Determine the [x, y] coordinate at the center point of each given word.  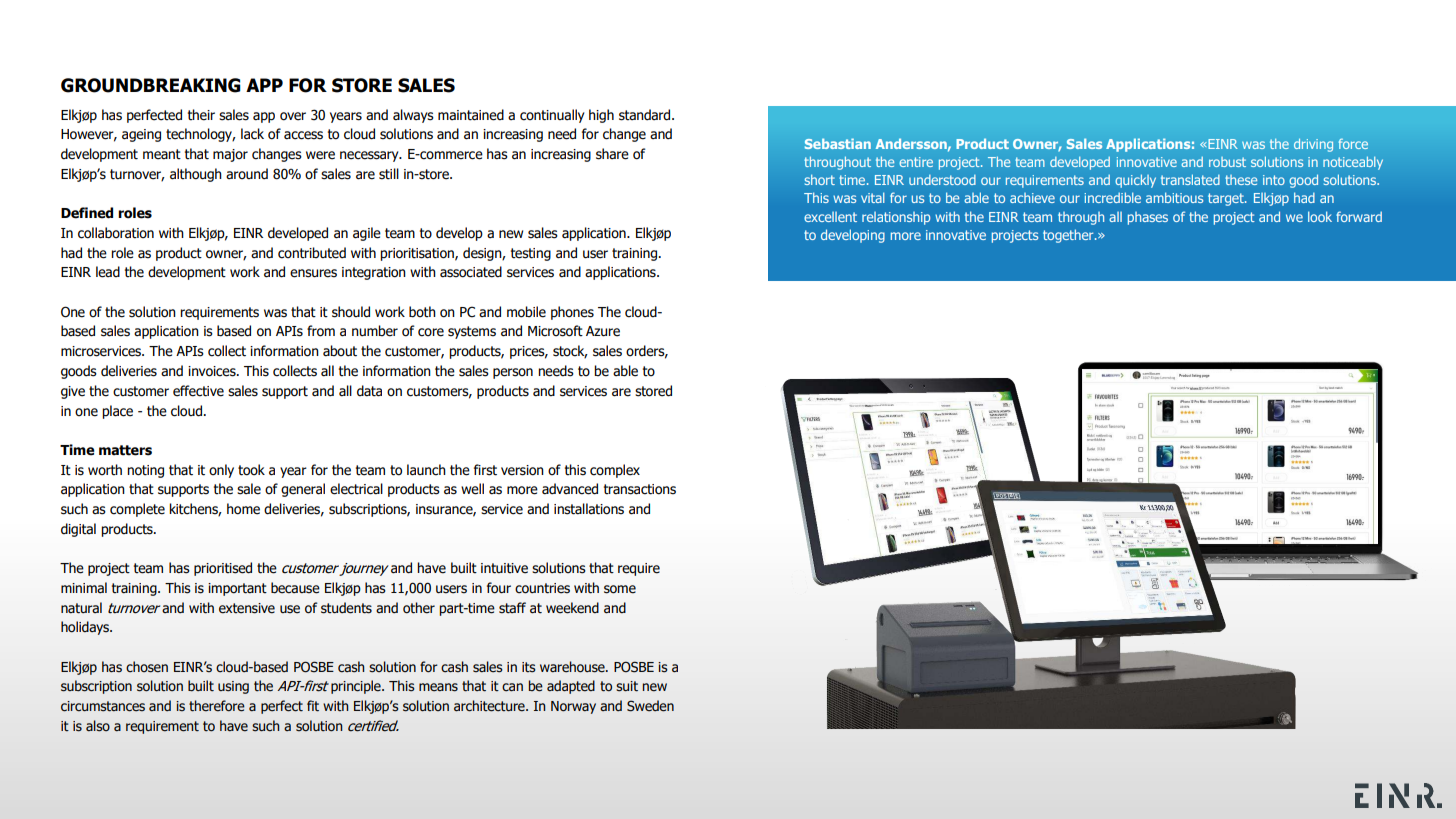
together [1069, 236]
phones [572, 313]
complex [615, 471]
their [201, 115]
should [351, 312]
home [243, 509]
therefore [217, 706]
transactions [640, 489]
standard [646, 115]
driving [1313, 145]
